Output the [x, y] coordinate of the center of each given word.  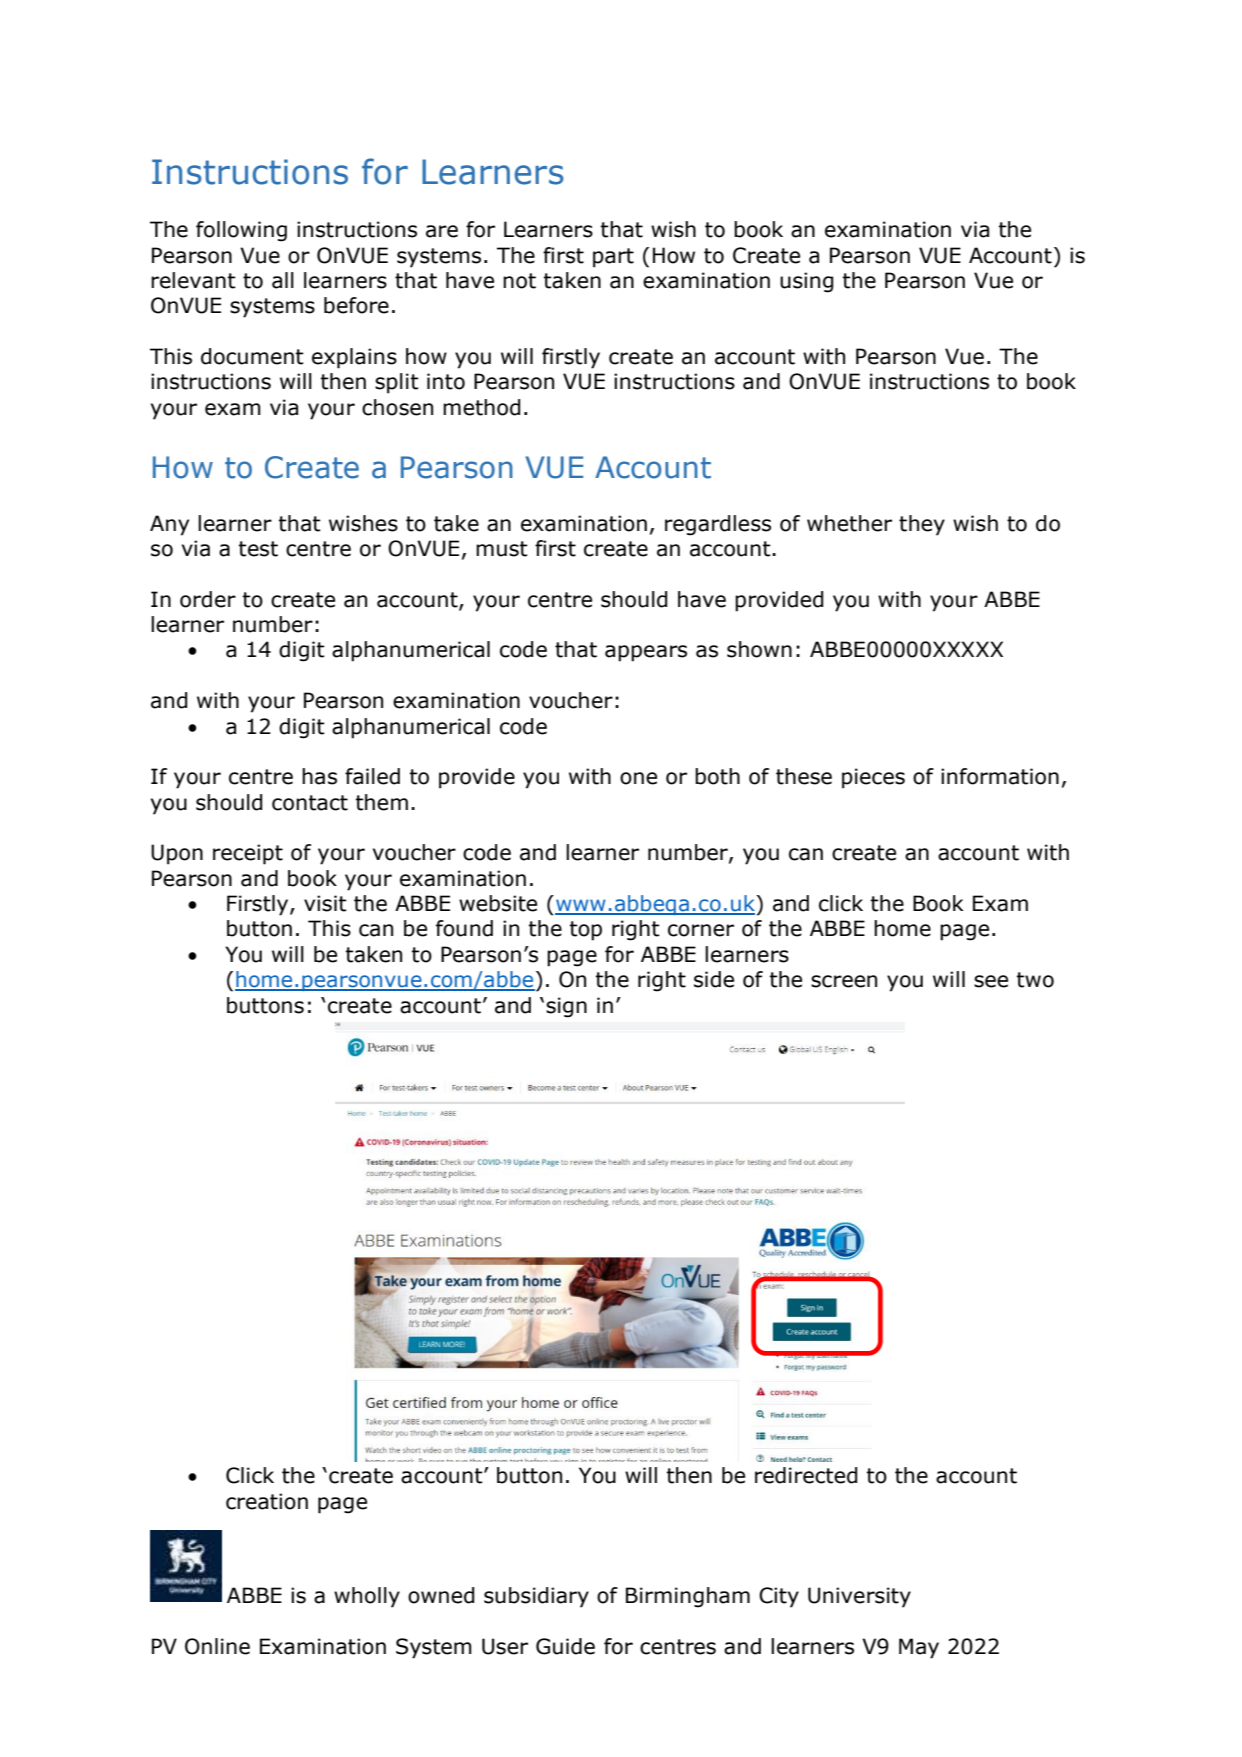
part [613, 258]
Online [217, 1646]
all [283, 280]
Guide [565, 1646]
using [806, 282]
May [919, 1648]
